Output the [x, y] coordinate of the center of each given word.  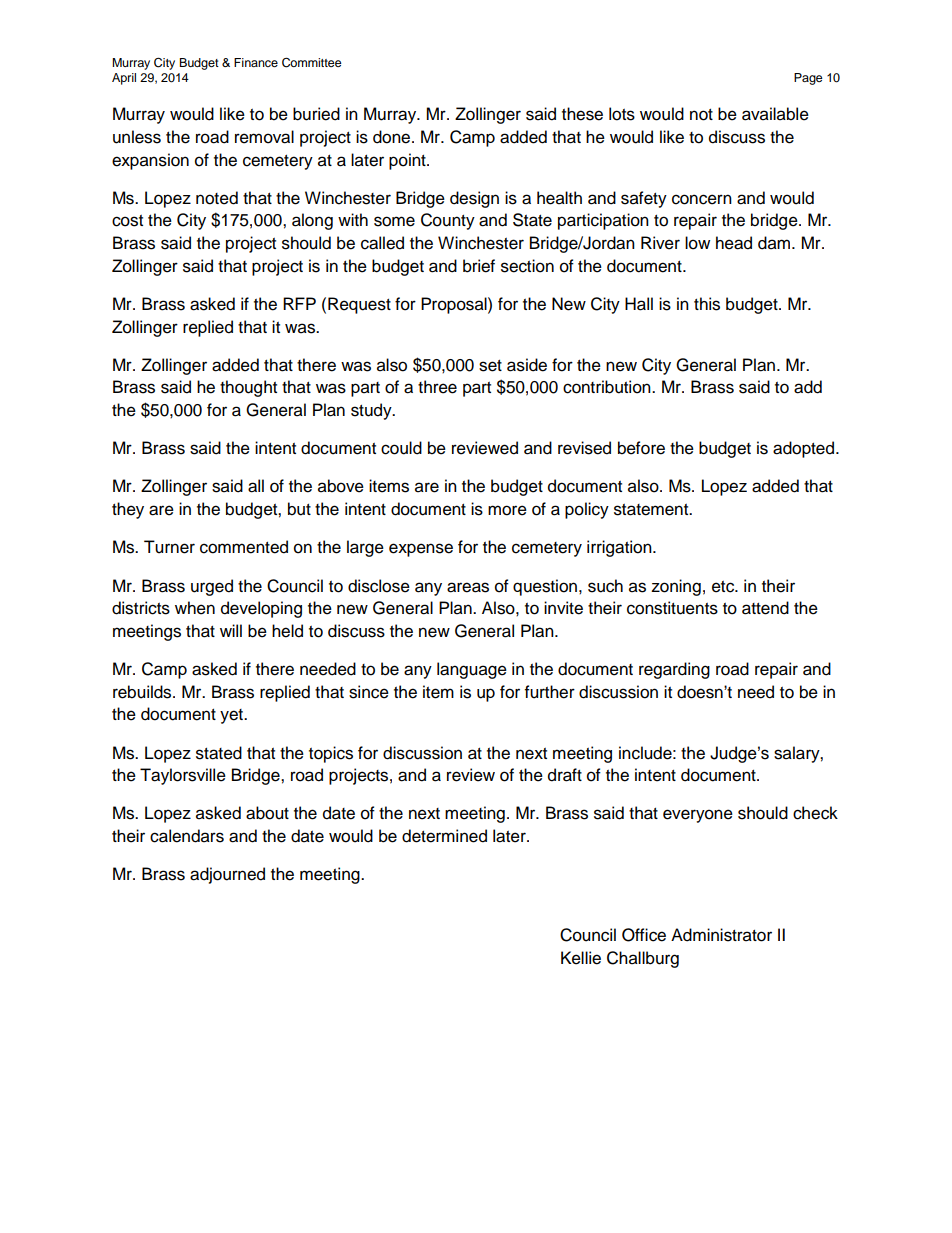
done [393, 137]
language [472, 670]
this [707, 304]
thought [248, 388]
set [490, 366]
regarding [674, 670]
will [231, 630]
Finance [256, 62]
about [267, 813]
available [775, 114]
